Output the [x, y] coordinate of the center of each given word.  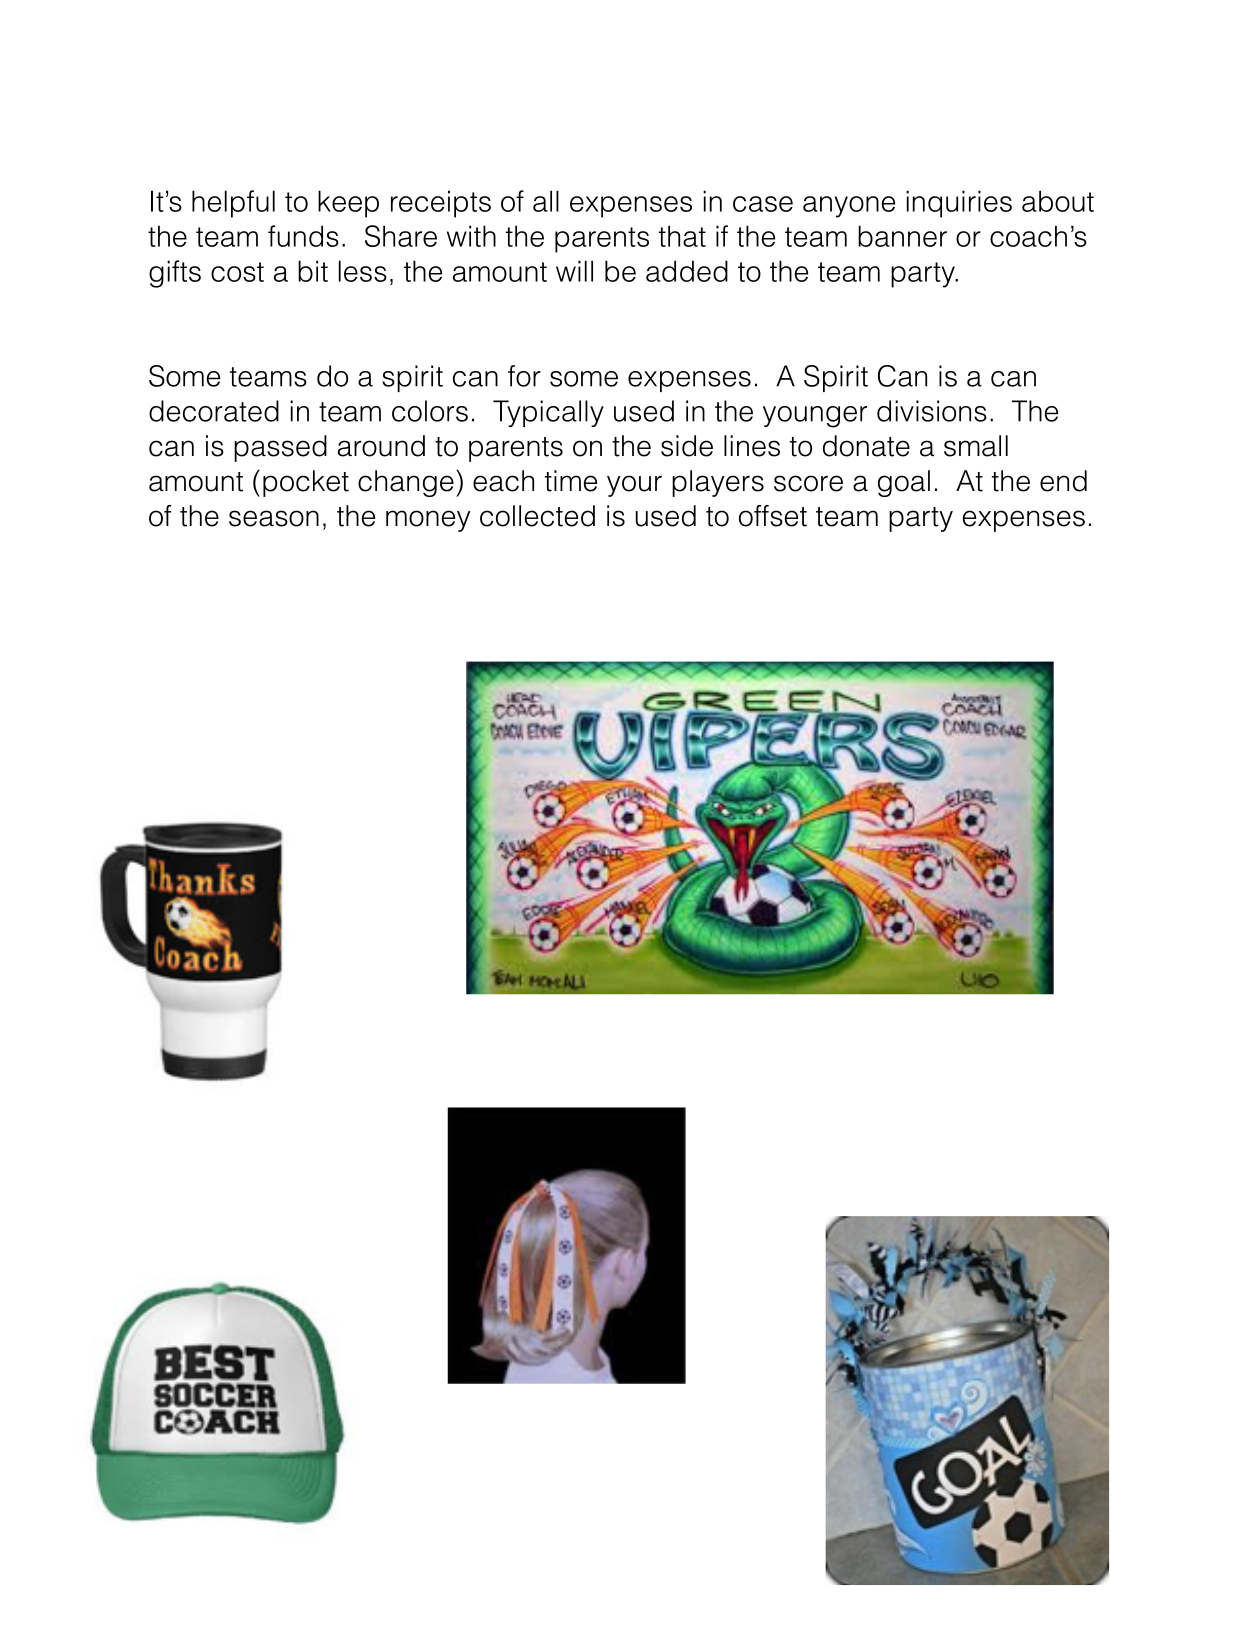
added [687, 271]
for [524, 376]
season [274, 518]
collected [537, 516]
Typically [548, 413]
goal [904, 483]
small [976, 446]
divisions [932, 411]
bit [313, 271]
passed [280, 448]
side [687, 446]
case [763, 204]
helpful [233, 204]
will [574, 271]
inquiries [959, 204]
